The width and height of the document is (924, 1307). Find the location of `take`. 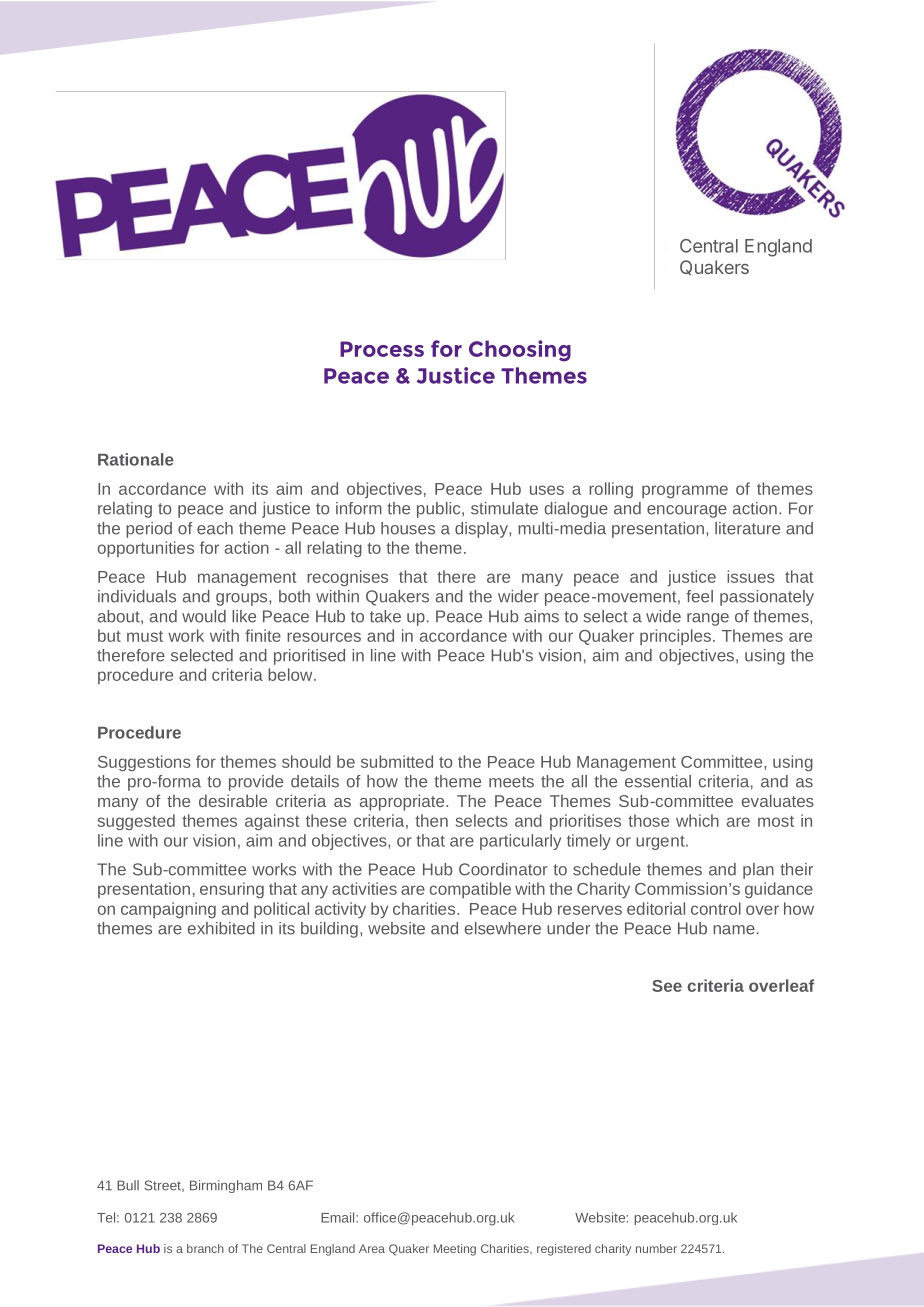

take is located at coordinates (385, 616).
